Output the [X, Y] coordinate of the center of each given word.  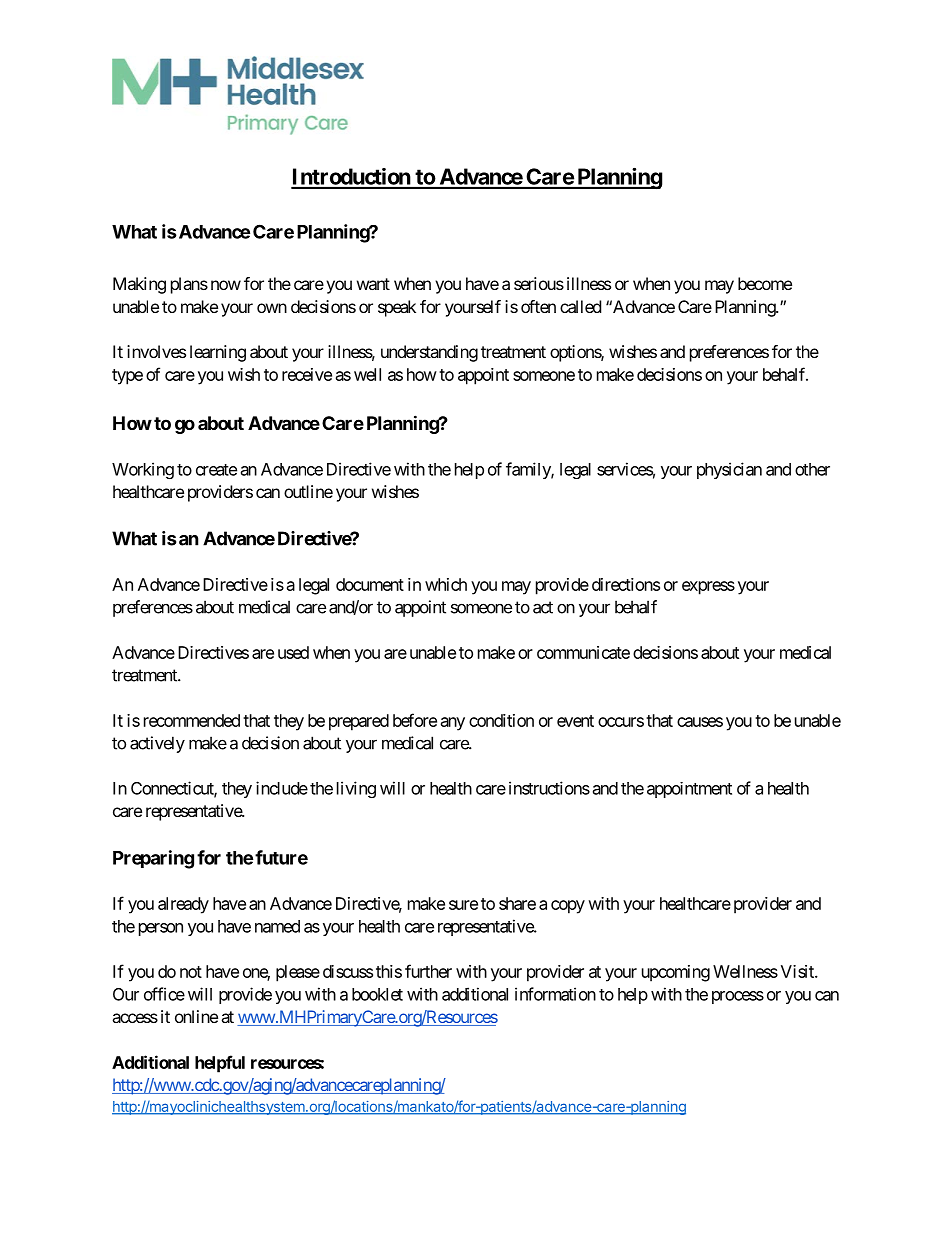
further [428, 971]
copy [568, 907]
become [765, 283]
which [446, 584]
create [216, 470]
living [356, 789]
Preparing [153, 859]
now [226, 285]
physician [729, 470]
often [538, 306]
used [293, 652]
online [196, 1016]
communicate [583, 652]
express [708, 588]
